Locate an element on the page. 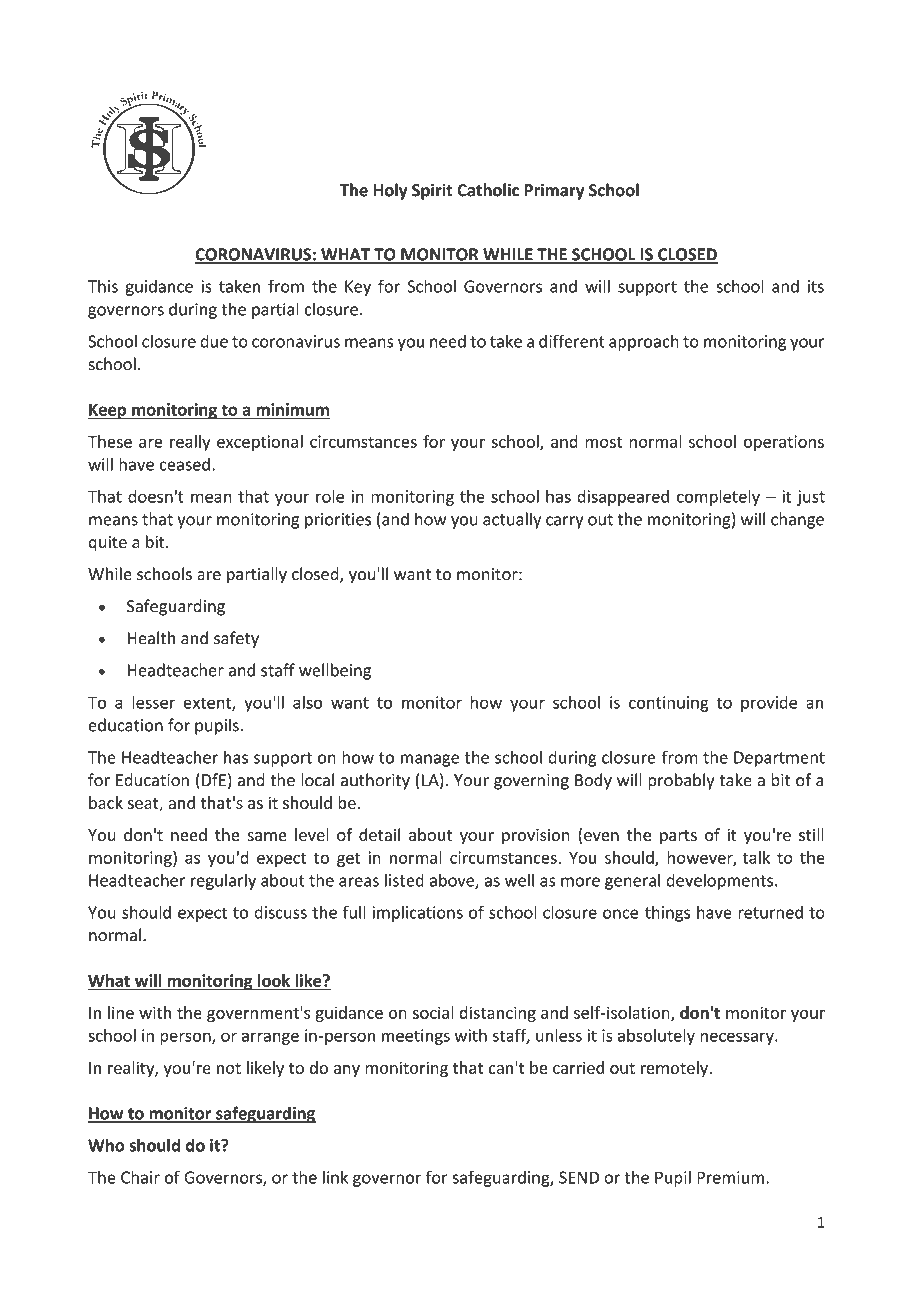 The width and height of the document is (924, 1308). Chair is located at coordinates (140, 1177).
